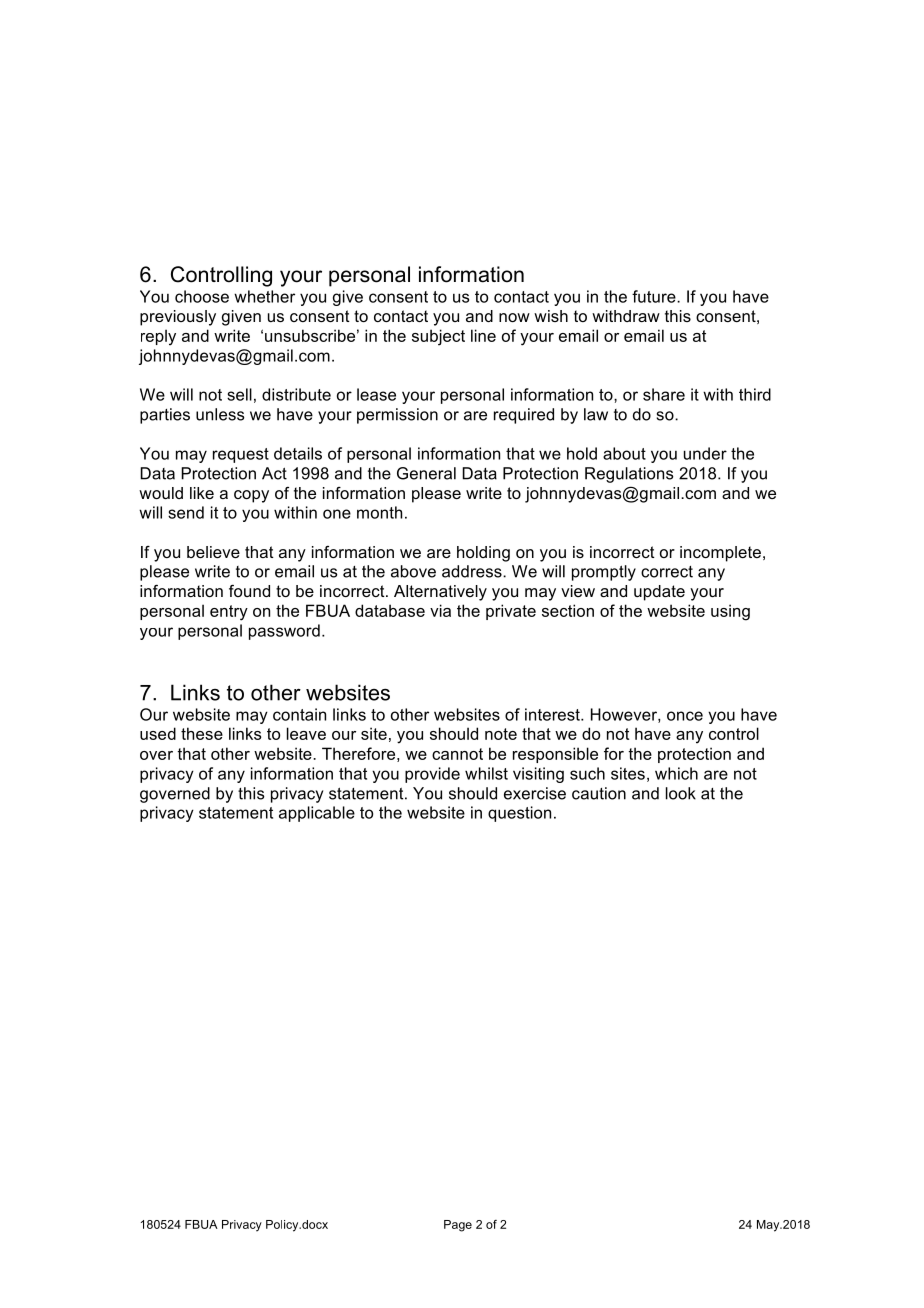 The height and width of the screenshot is (1308, 924). What do you see at coordinates (202, 296) in the screenshot?
I see `choose` at bounding box center [202, 296].
